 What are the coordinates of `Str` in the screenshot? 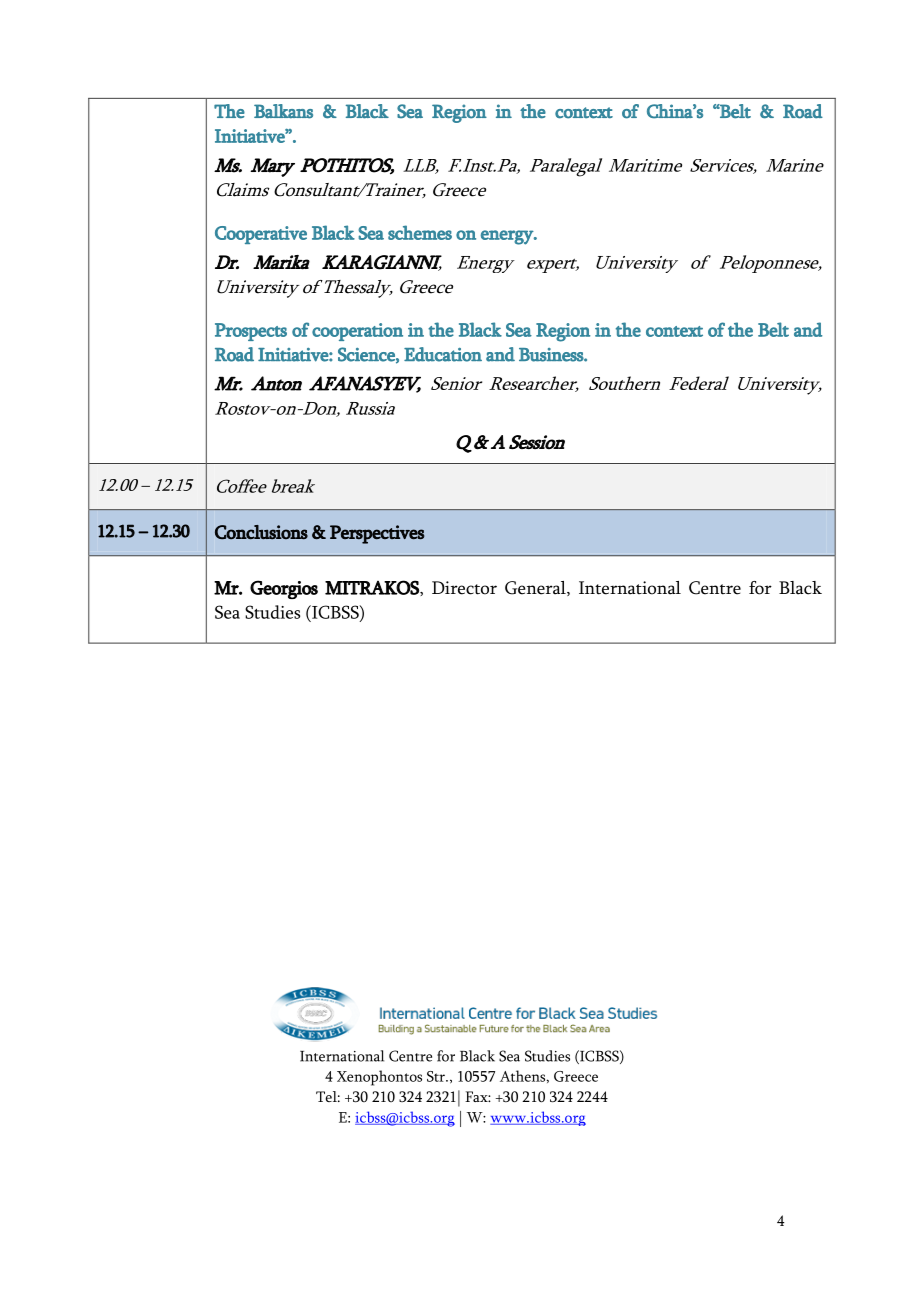 It's located at (437, 1076).
